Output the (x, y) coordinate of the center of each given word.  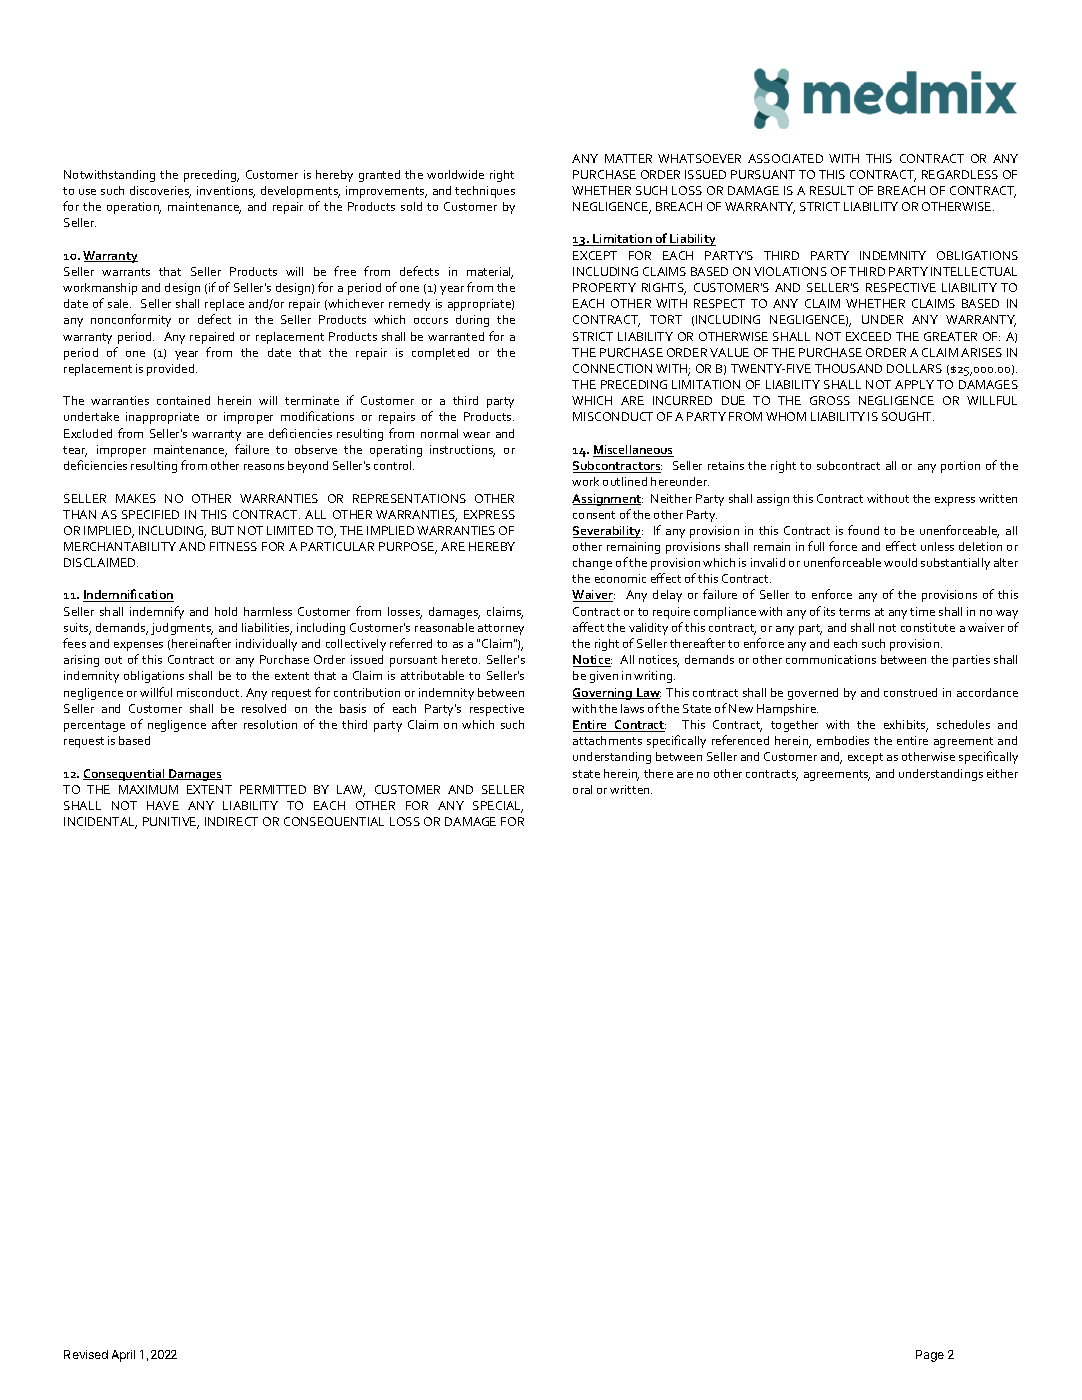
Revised (86, 1354)
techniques (485, 192)
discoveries (160, 192)
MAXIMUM (148, 789)
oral (582, 789)
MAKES (136, 498)
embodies (843, 740)
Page (930, 1356)
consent (594, 515)
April (123, 1356)
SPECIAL (498, 807)
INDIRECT (231, 821)
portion (960, 467)
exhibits (906, 726)
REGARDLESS (960, 174)
